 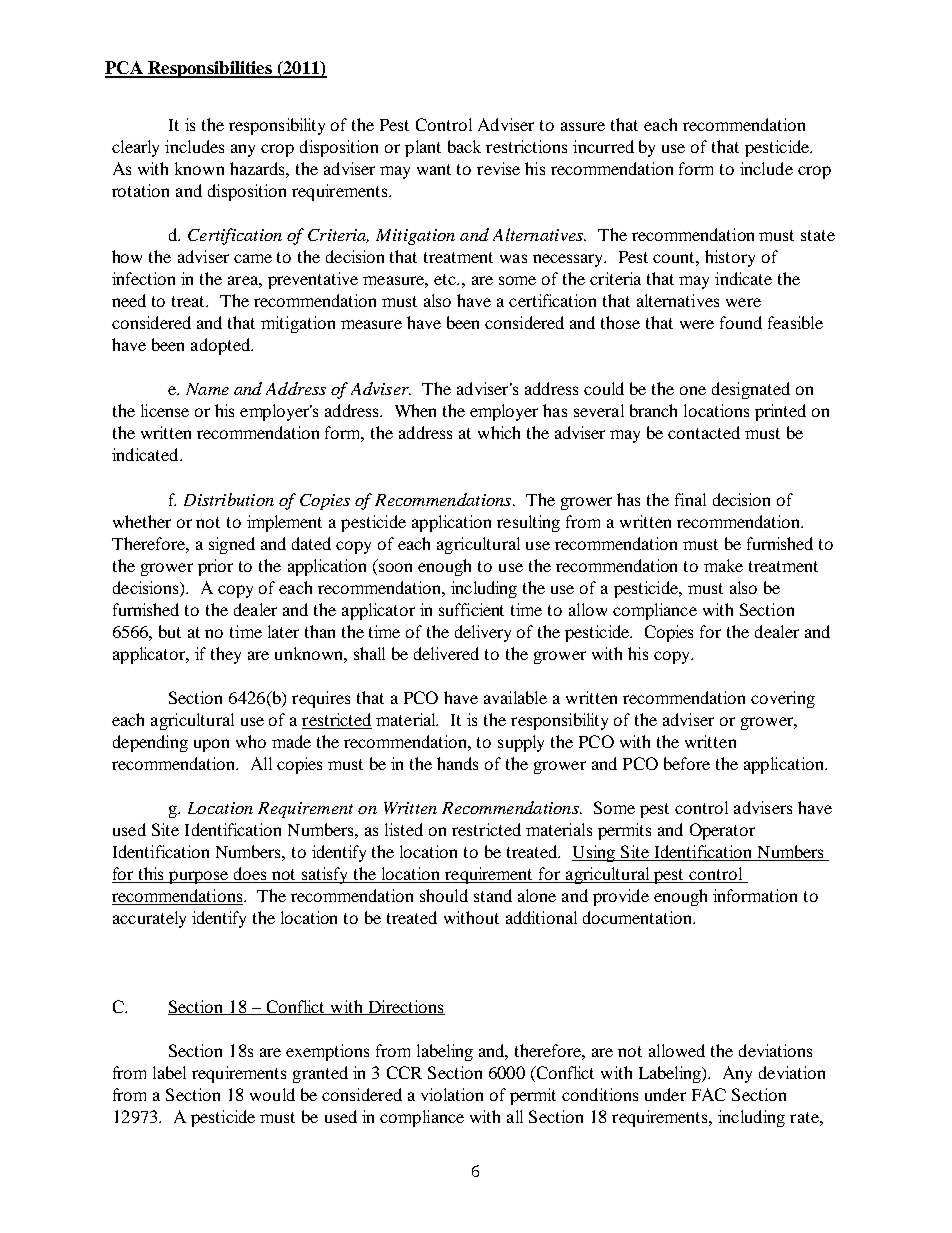 I want to click on Responsibilities, so click(x=210, y=69).
